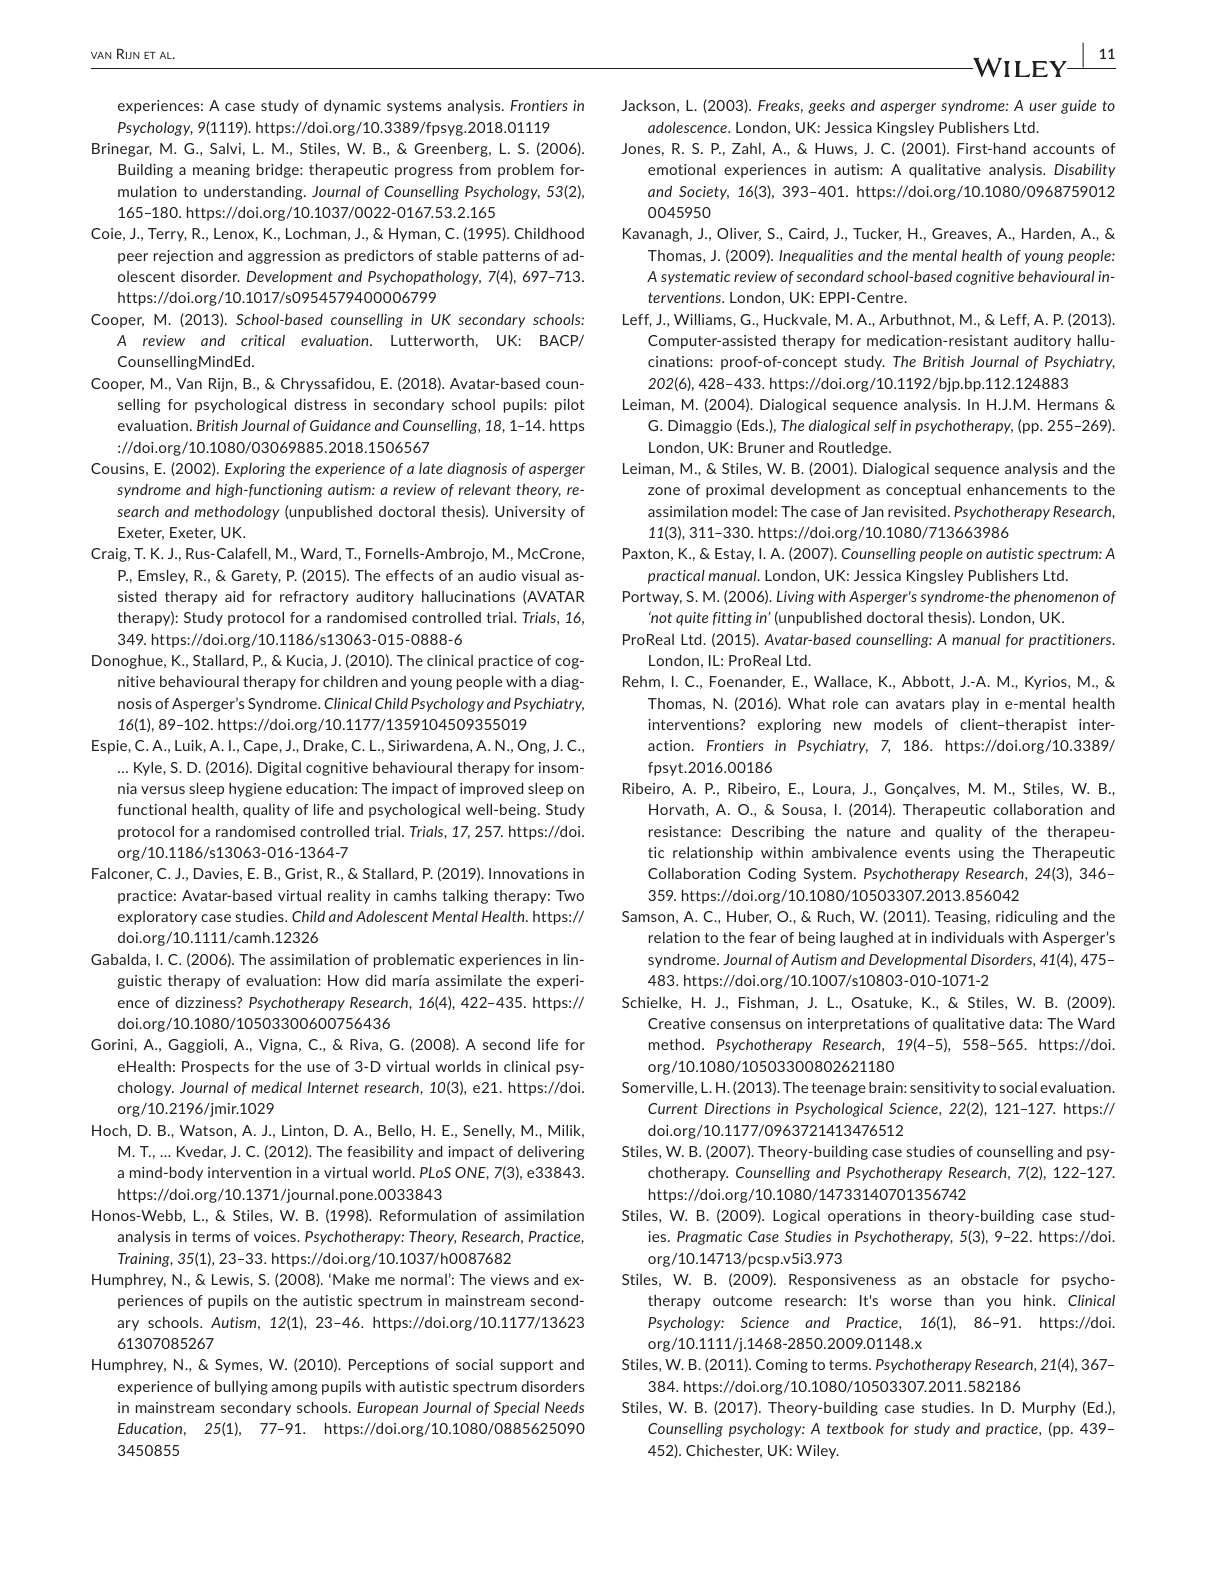 The image size is (1210, 1590). What do you see at coordinates (966, 705) in the document?
I see `play` at bounding box center [966, 705].
